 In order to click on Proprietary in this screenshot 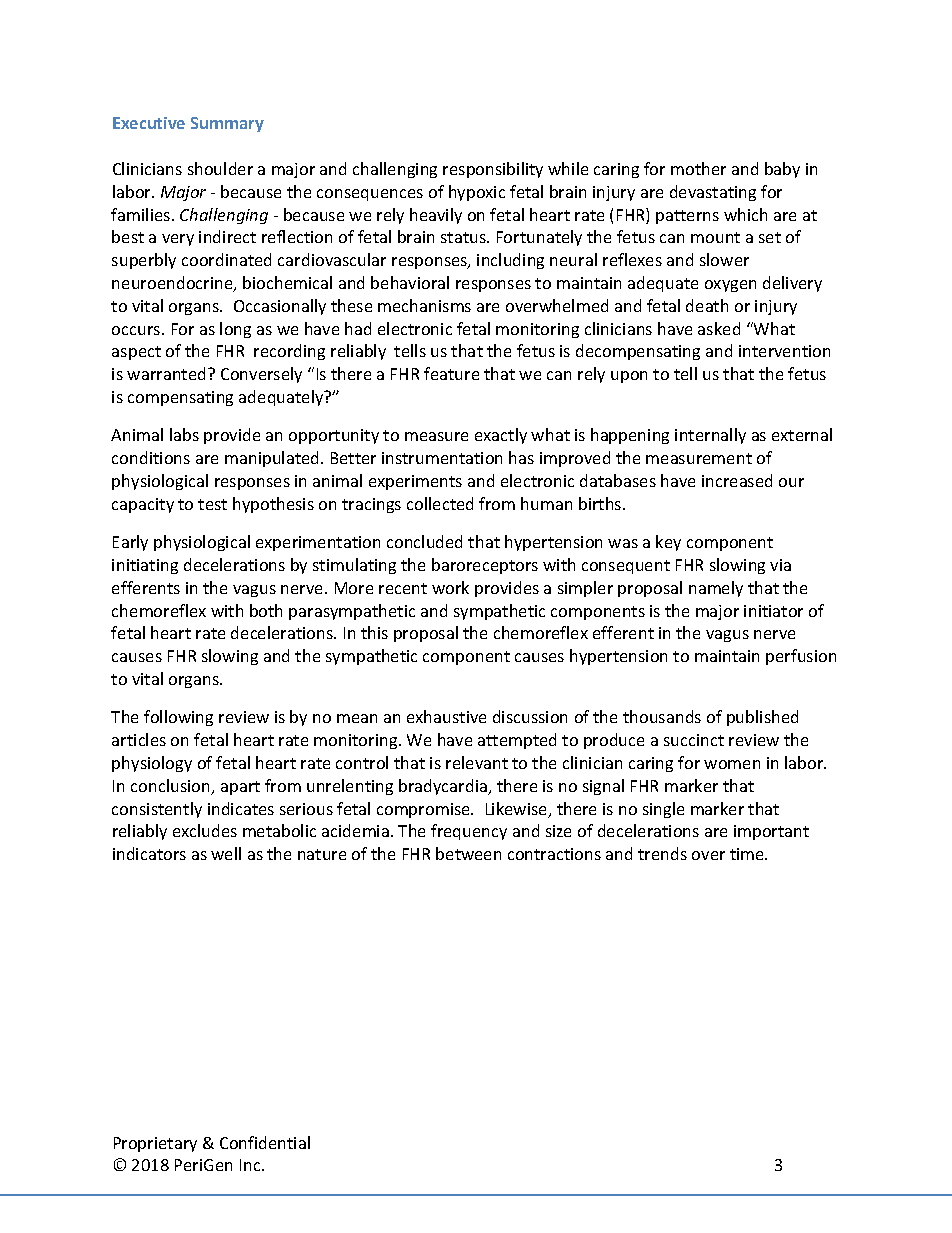, I will do `click(155, 1144)`.
